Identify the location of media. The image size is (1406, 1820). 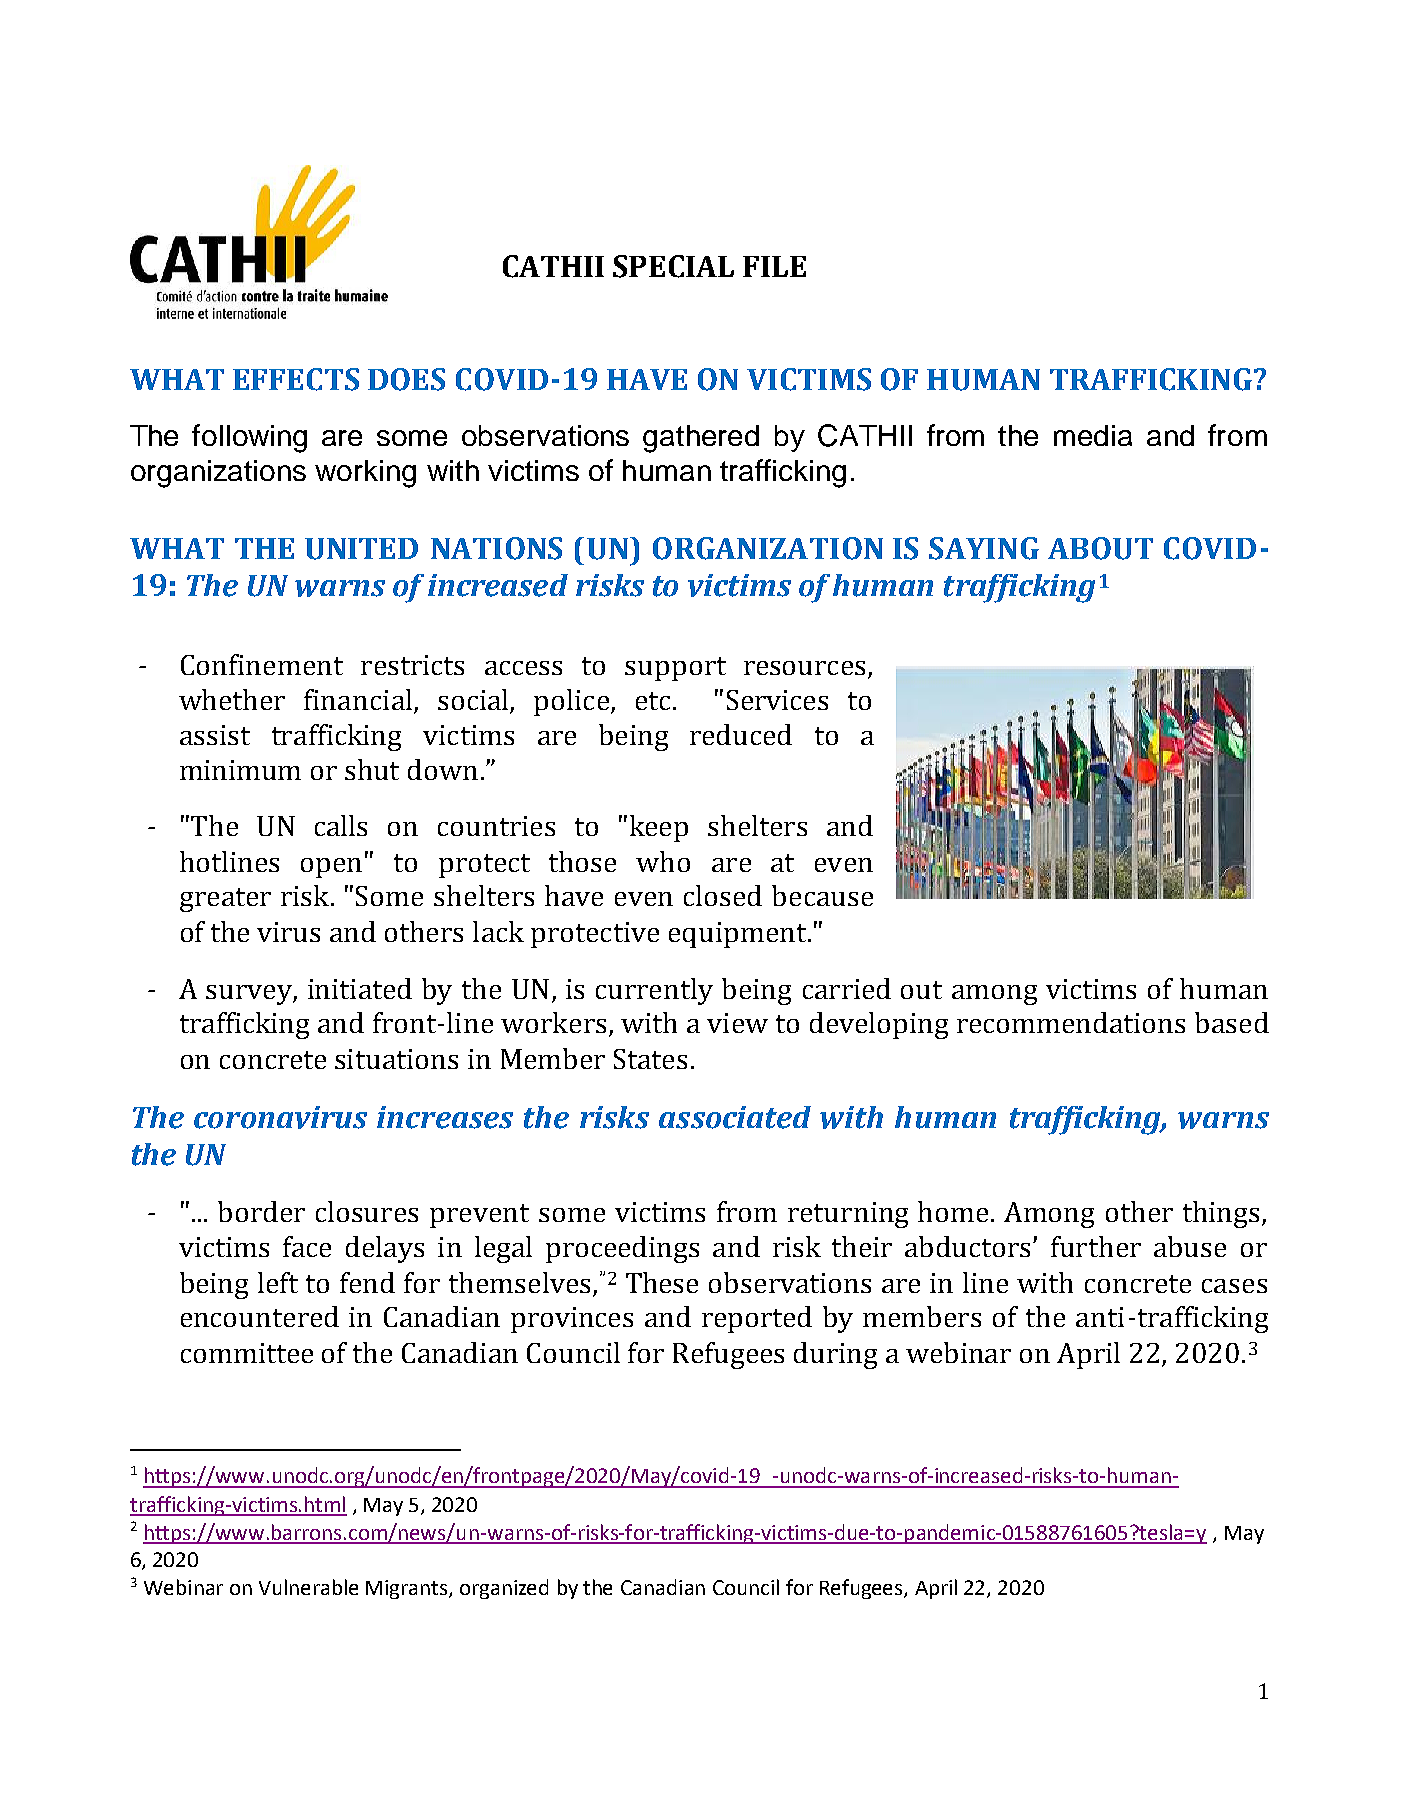
(1093, 435).
